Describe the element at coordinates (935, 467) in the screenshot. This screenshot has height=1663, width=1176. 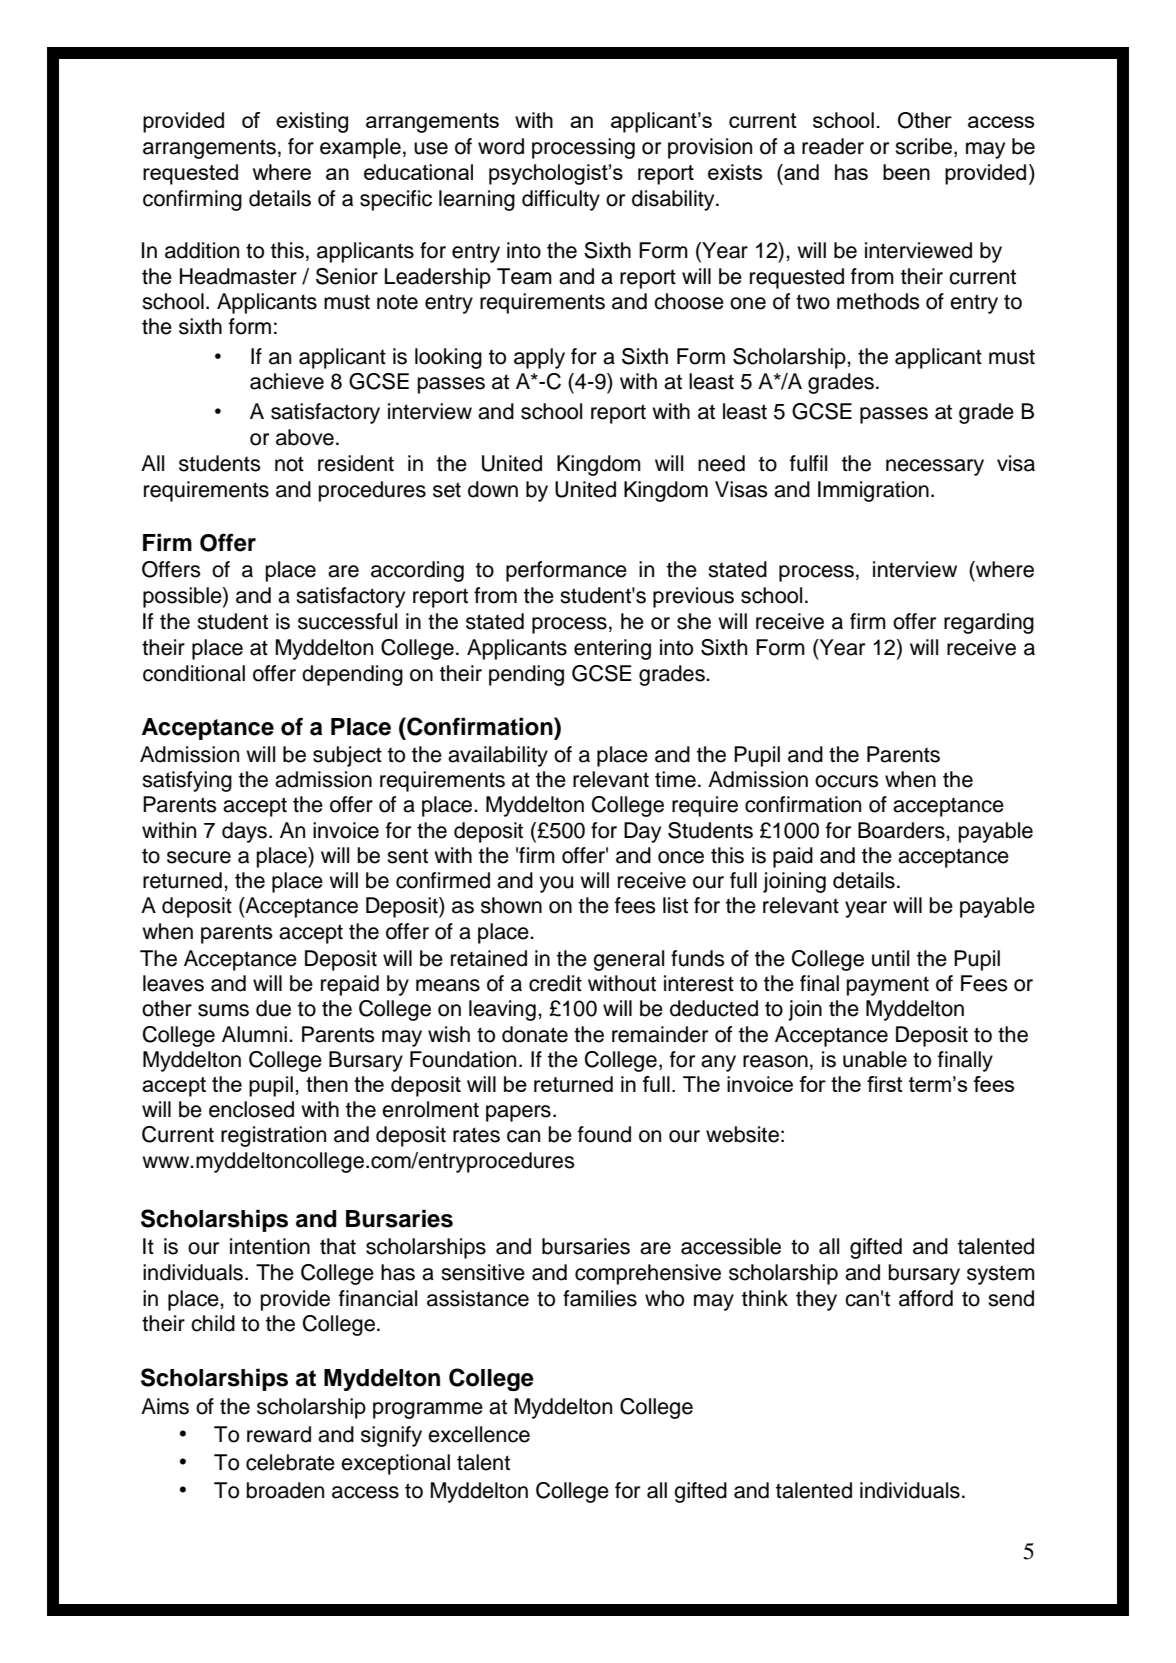
I see `necessary` at that location.
